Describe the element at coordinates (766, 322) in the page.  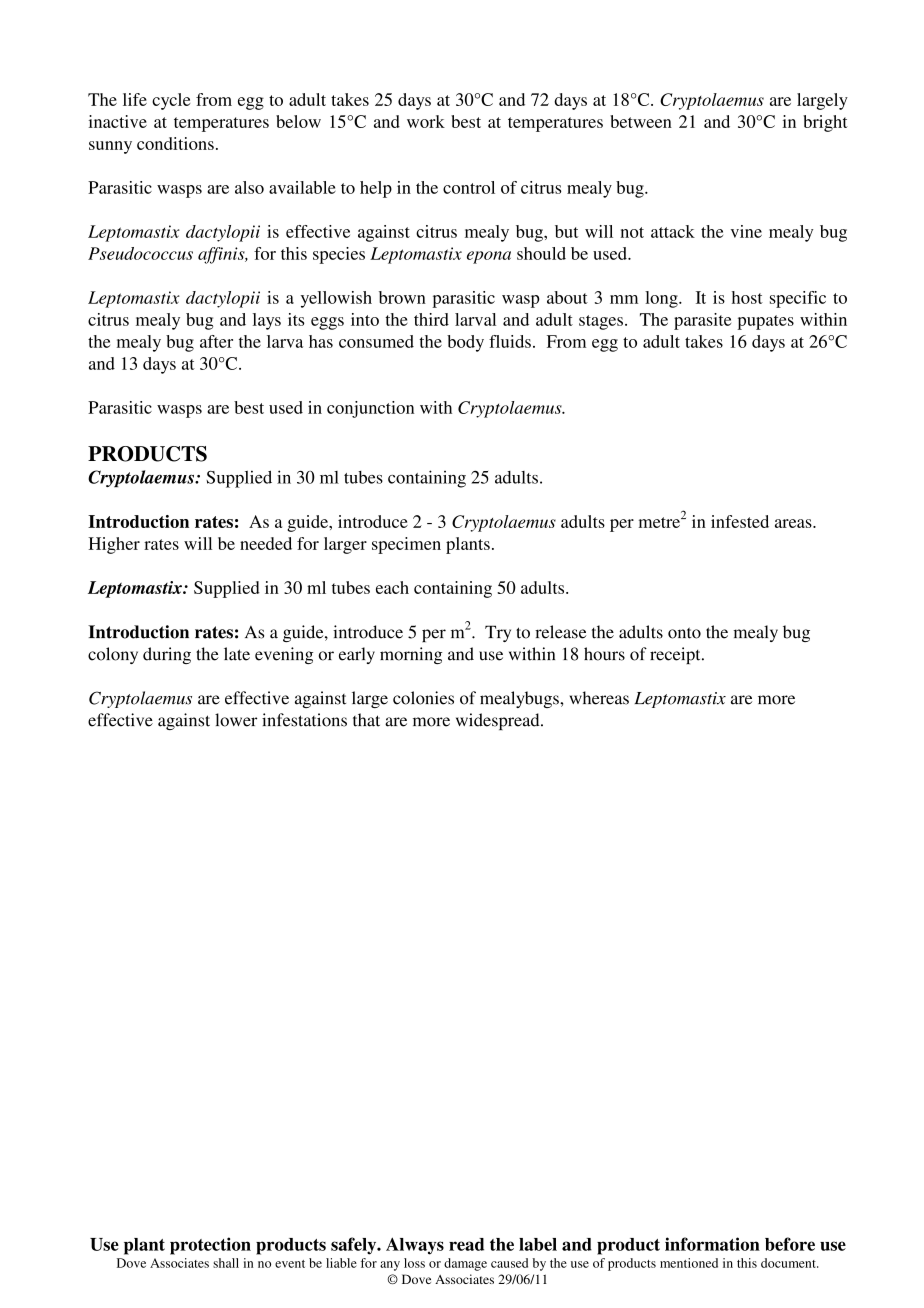
I see `pupates` at that location.
